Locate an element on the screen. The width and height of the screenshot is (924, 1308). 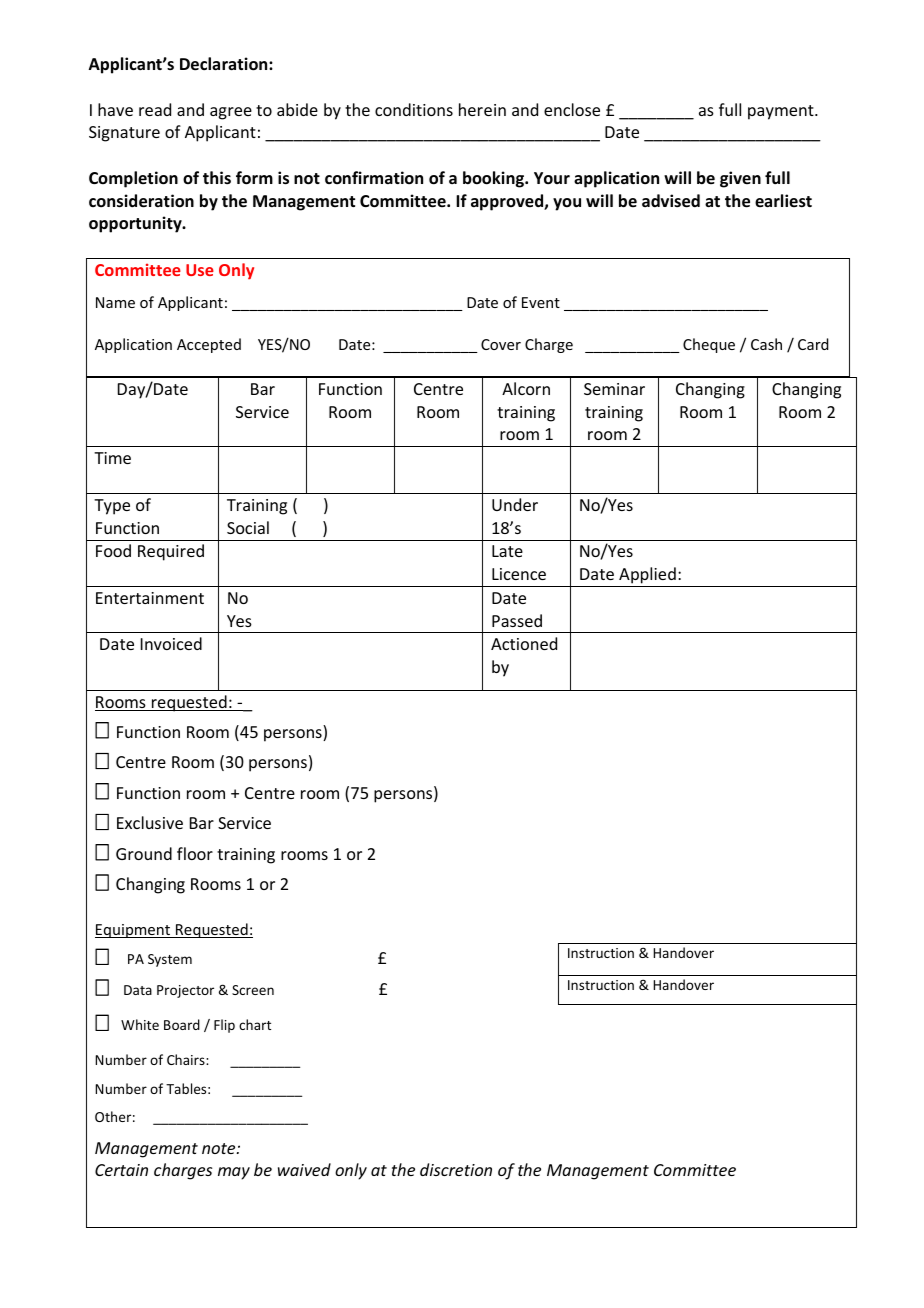
note is located at coordinates (220, 1148).
